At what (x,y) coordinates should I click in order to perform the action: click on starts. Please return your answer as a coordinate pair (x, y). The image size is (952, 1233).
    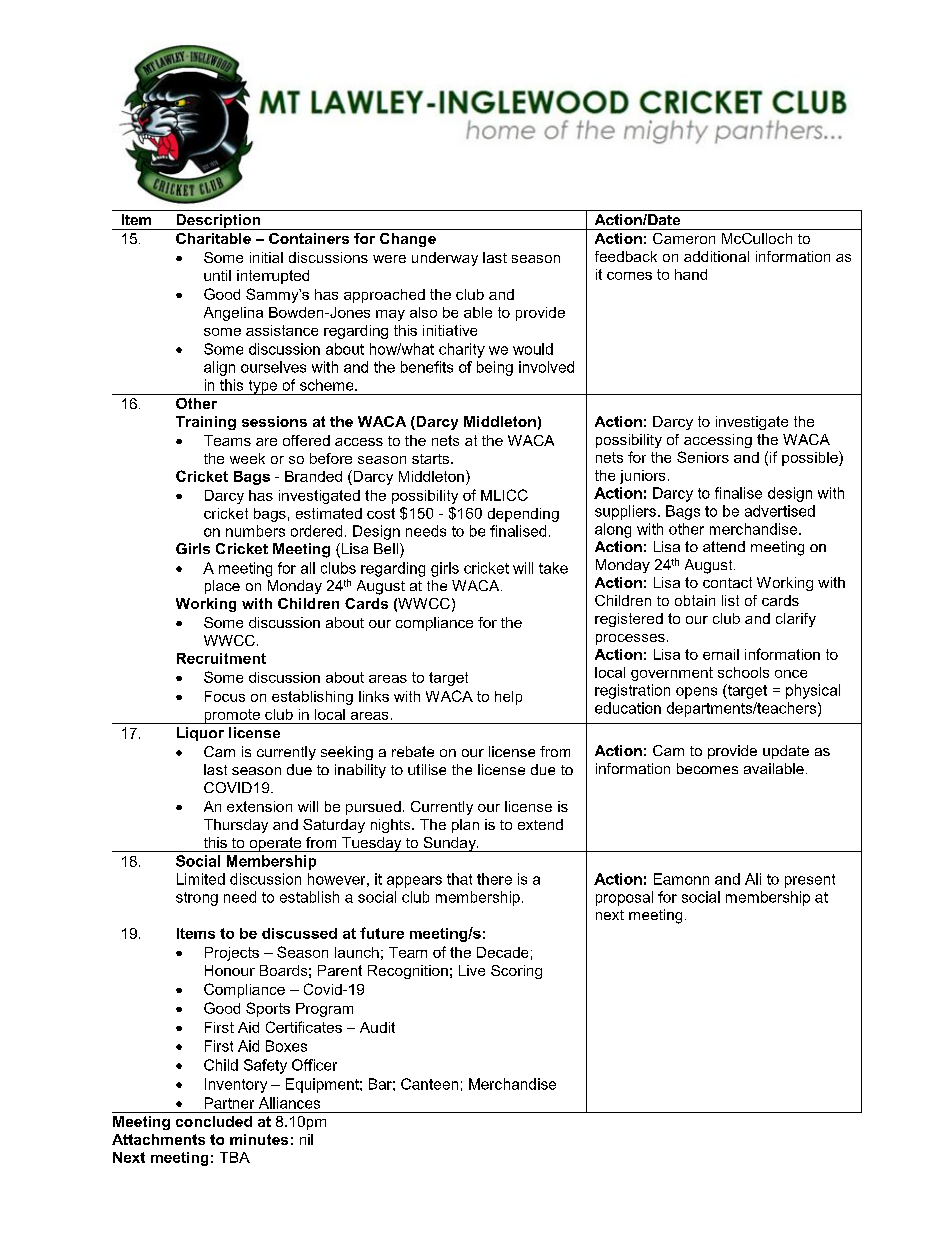
    Looking at the image, I should click on (432, 459).
